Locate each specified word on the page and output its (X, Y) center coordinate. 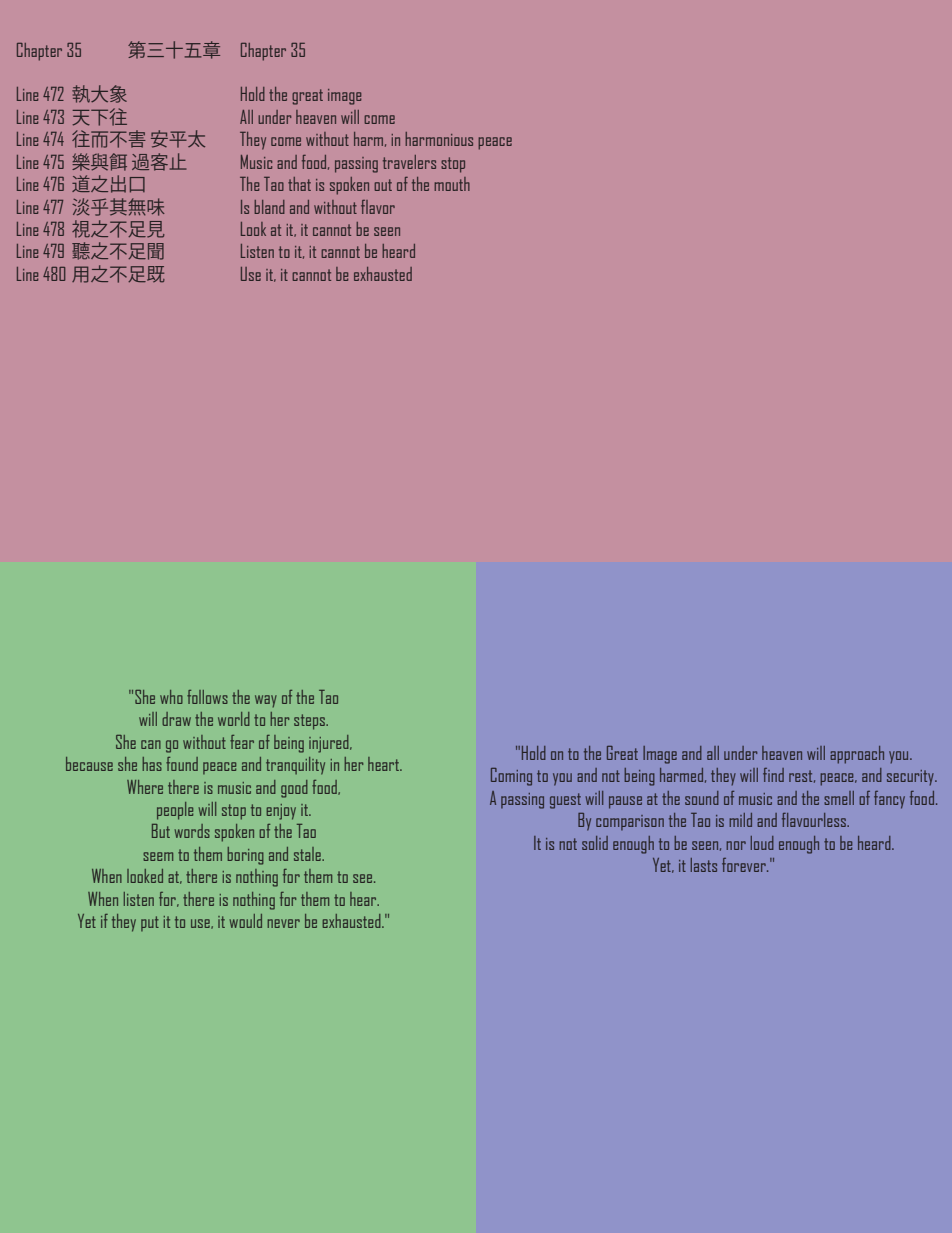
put (150, 923)
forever (745, 865)
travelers (409, 162)
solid (595, 843)
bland (269, 207)
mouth (452, 184)
